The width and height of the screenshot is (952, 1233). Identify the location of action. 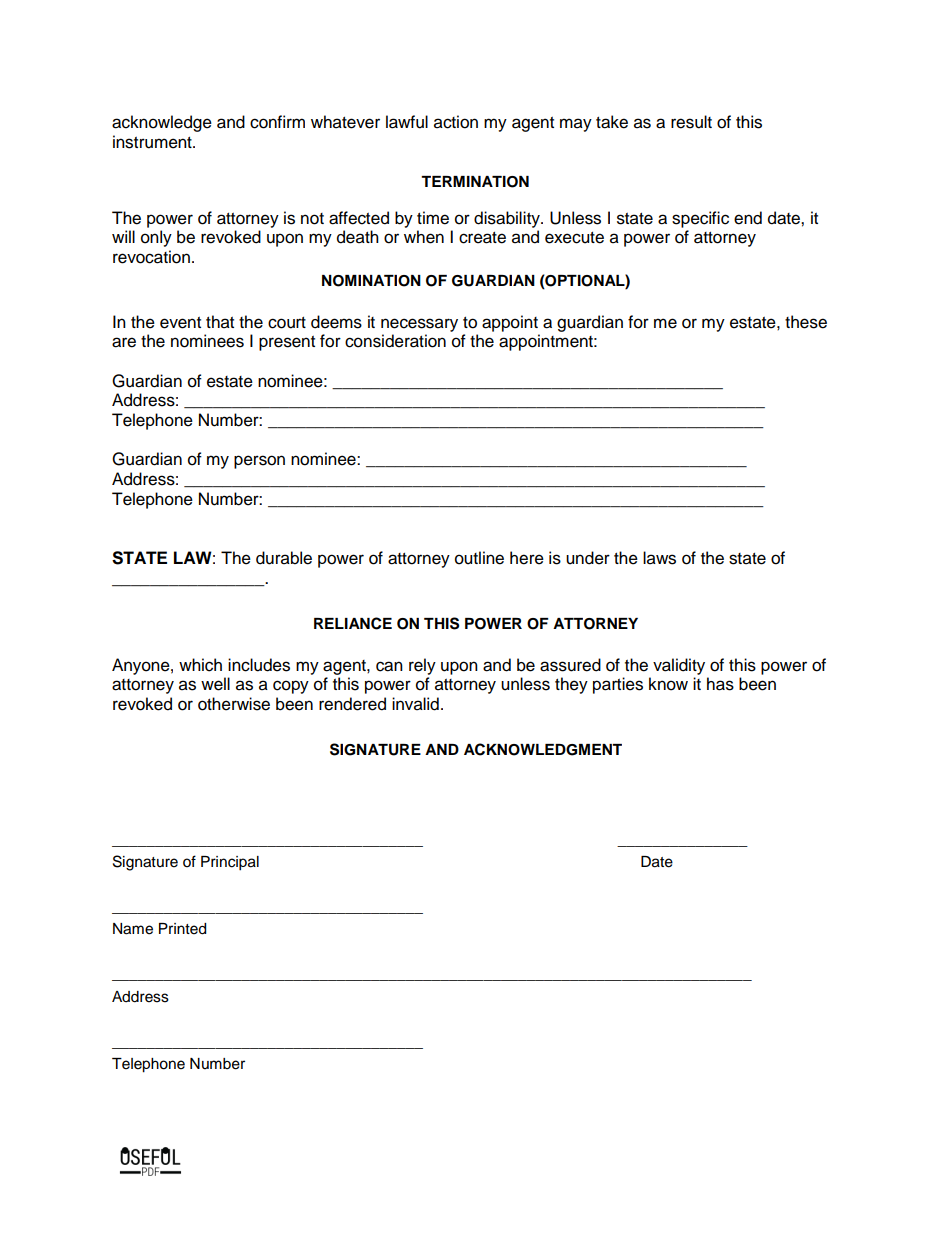
(456, 122).
